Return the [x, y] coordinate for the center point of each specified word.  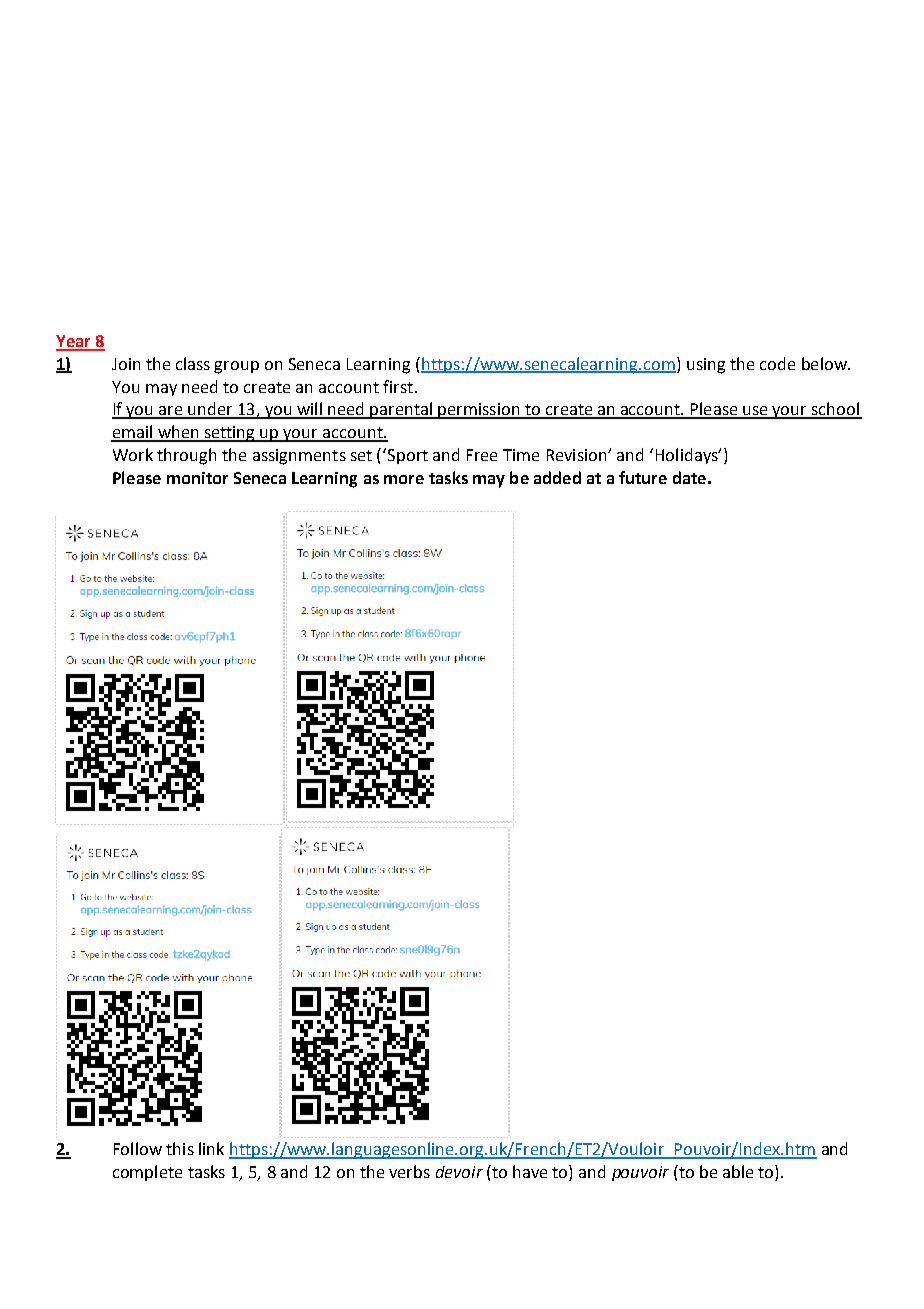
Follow [138, 1148]
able [738, 1171]
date [689, 477]
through [186, 456]
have [530, 1171]
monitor [197, 478]
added [557, 477]
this [180, 1148]
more [404, 479]
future [643, 477]
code [777, 363]
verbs [409, 1171]
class [193, 363]
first [398, 386]
